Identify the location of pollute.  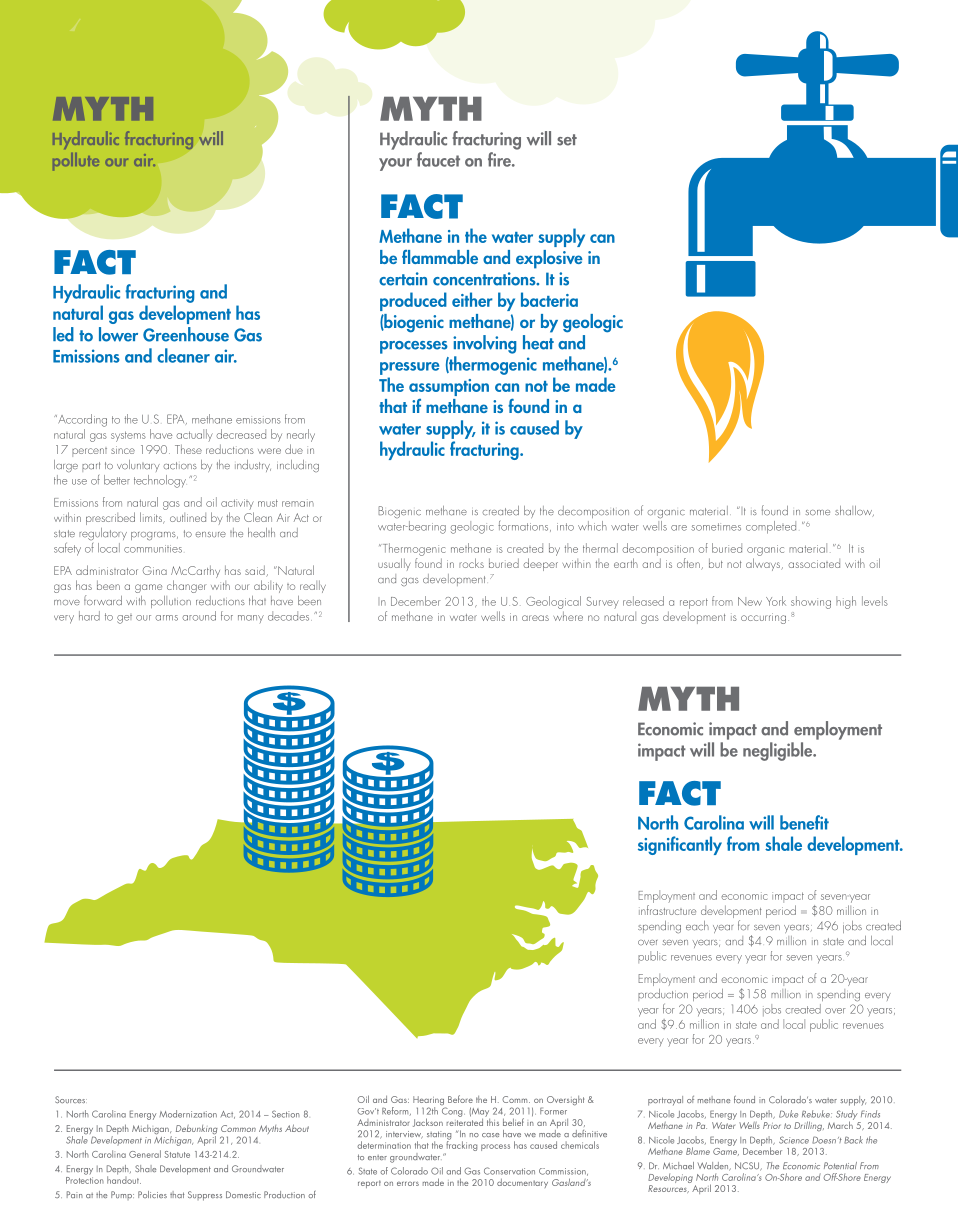
(76, 162).
